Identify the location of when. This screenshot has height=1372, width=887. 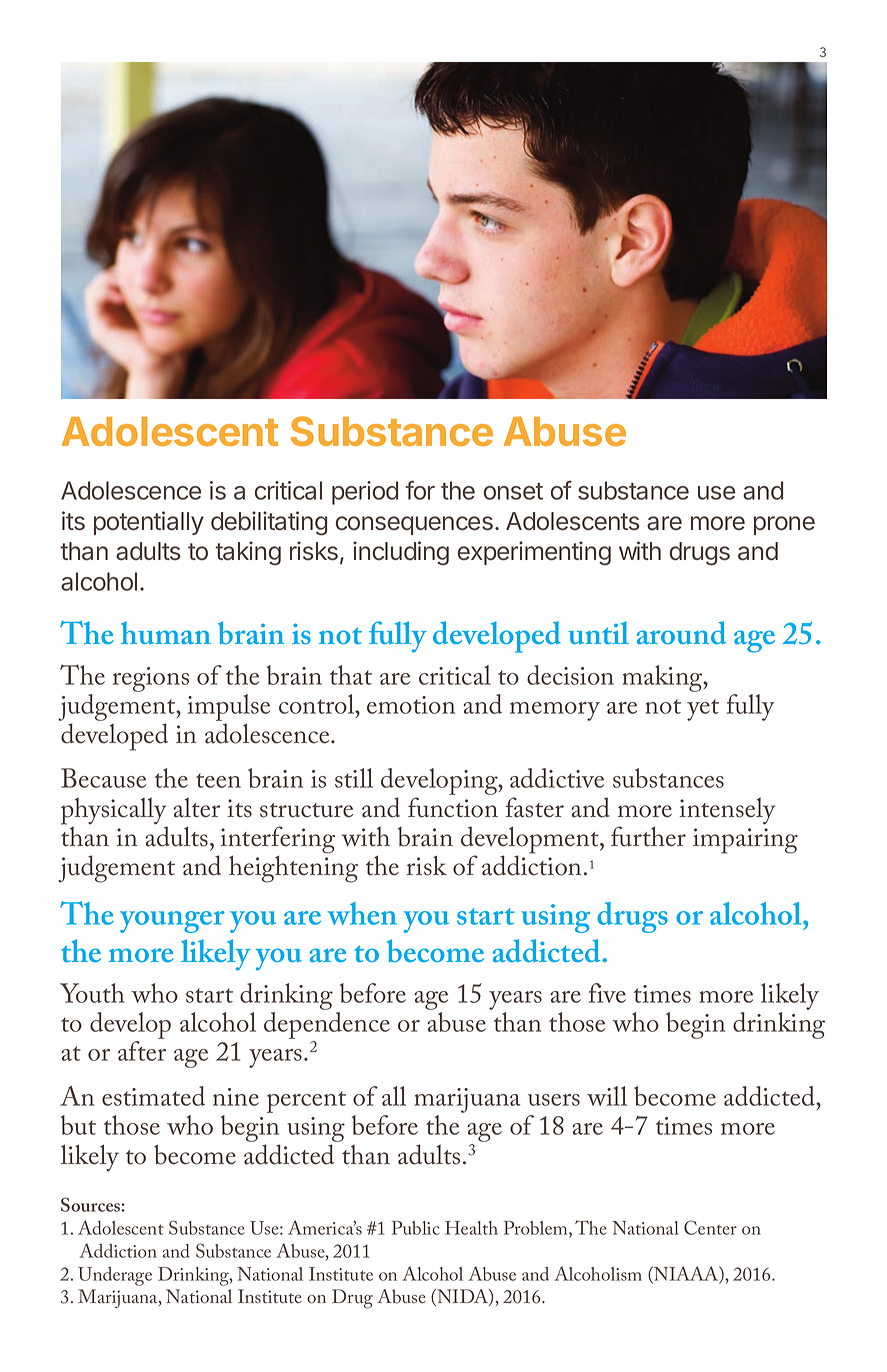
(362, 913).
